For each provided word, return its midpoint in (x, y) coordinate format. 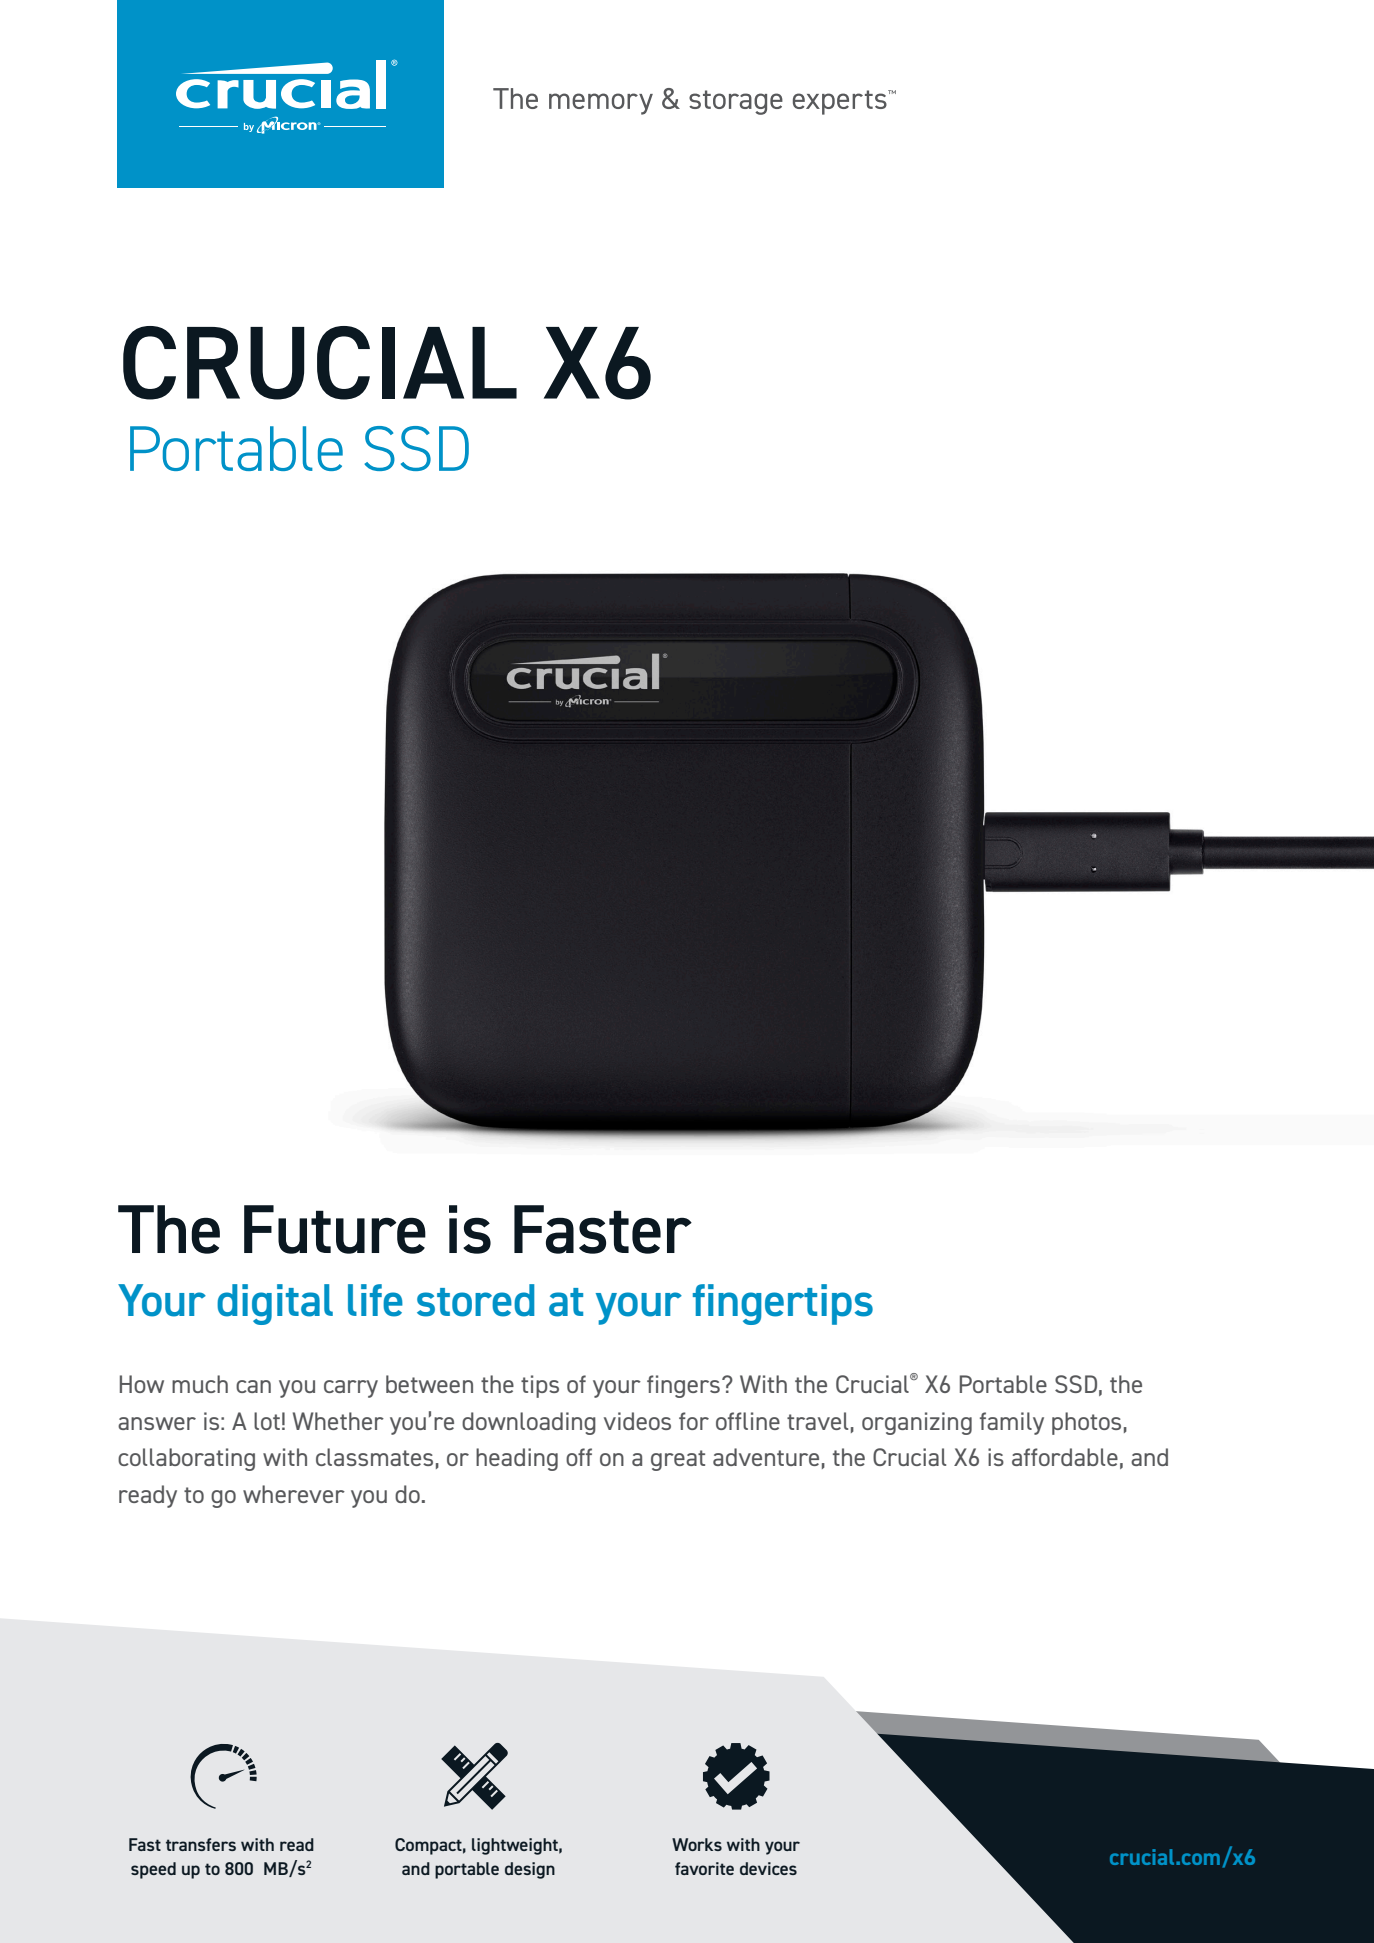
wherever (294, 1494)
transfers (201, 1844)
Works (697, 1844)
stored (475, 1300)
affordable (1065, 1457)
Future (335, 1229)
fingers (683, 1386)
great (678, 1460)
